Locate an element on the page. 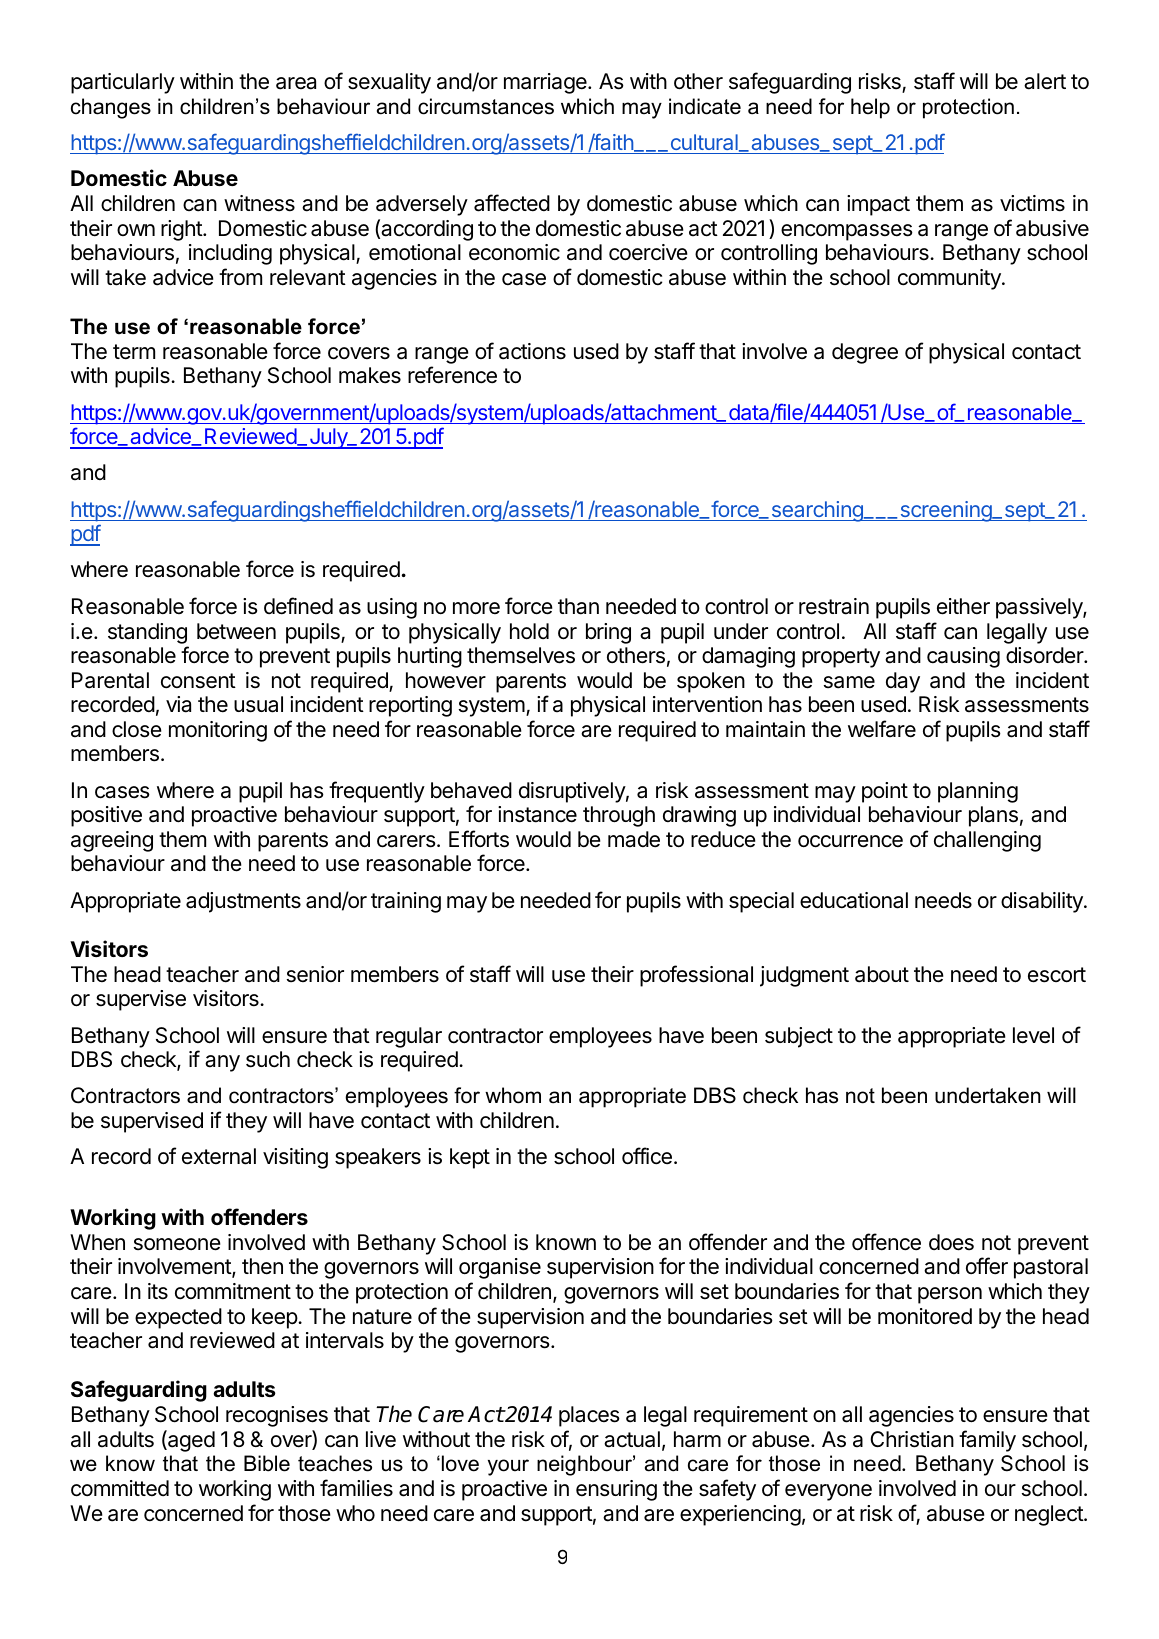 This image has height=1639, width=1159. Christian is located at coordinates (912, 1439).
